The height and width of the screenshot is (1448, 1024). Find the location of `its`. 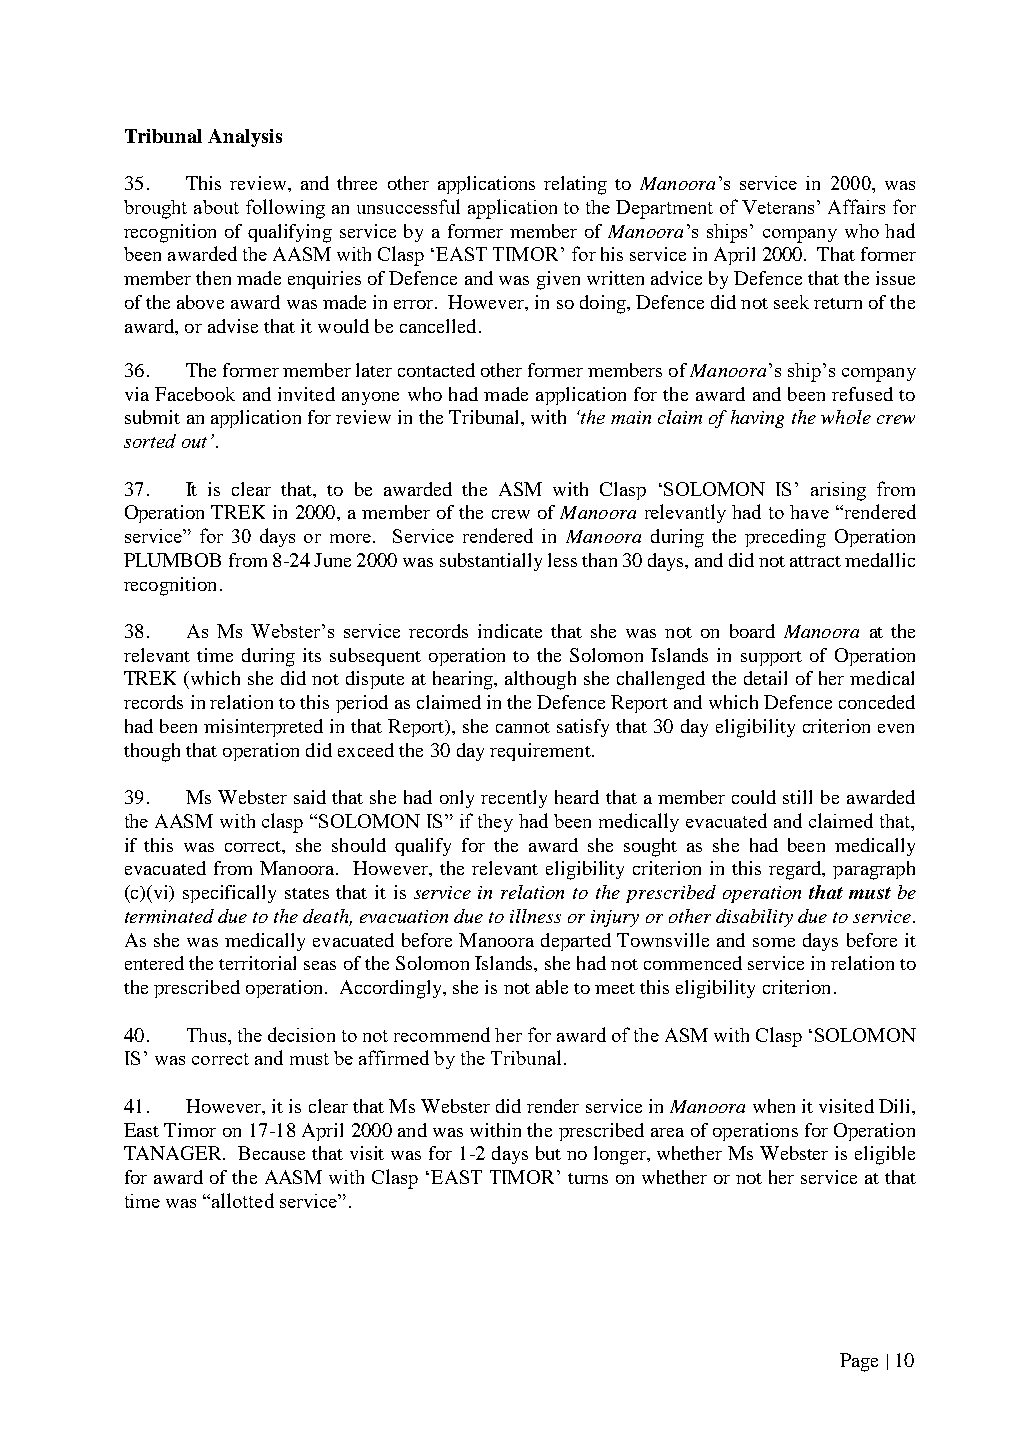

its is located at coordinates (312, 655).
